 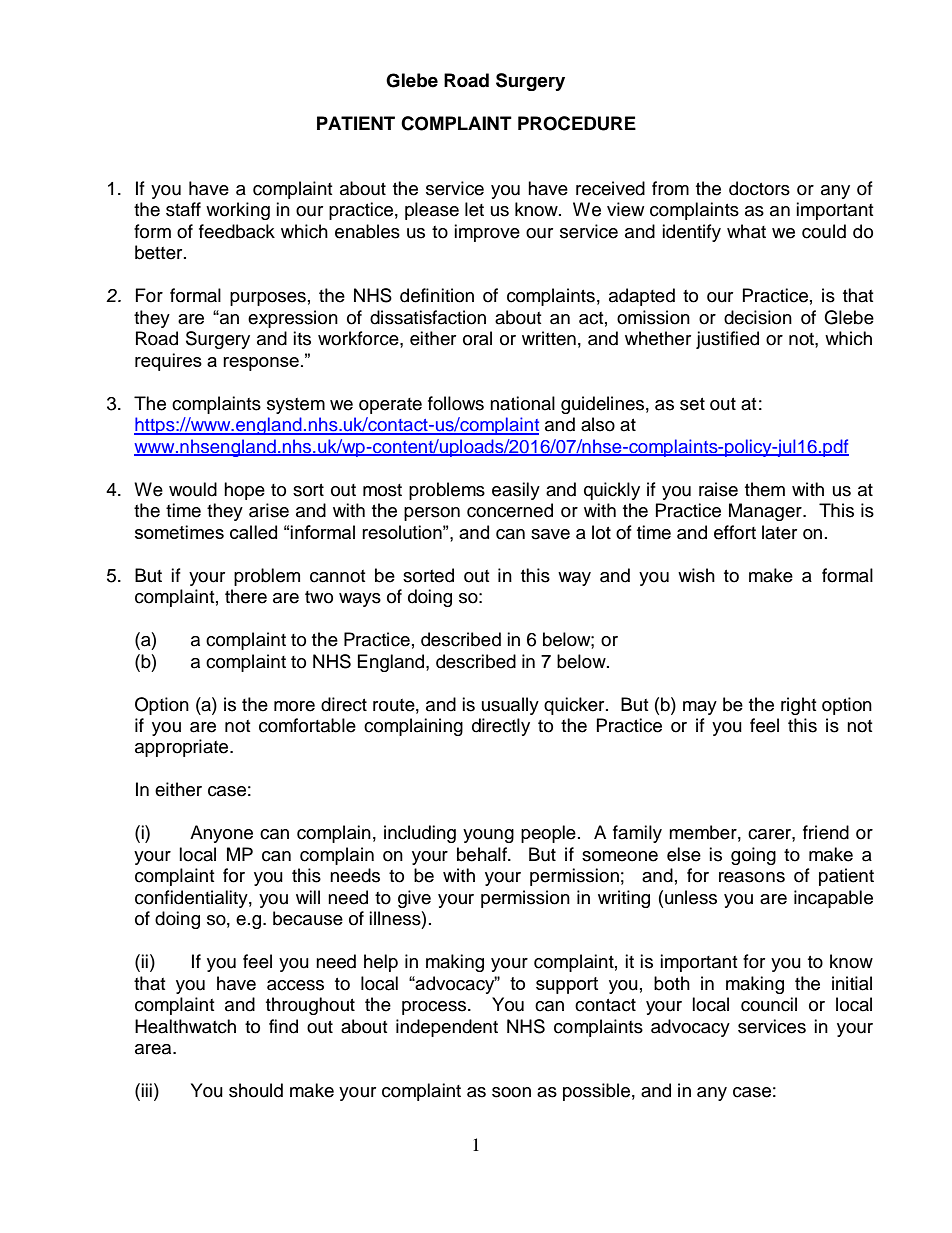 I want to click on let, so click(x=474, y=209).
